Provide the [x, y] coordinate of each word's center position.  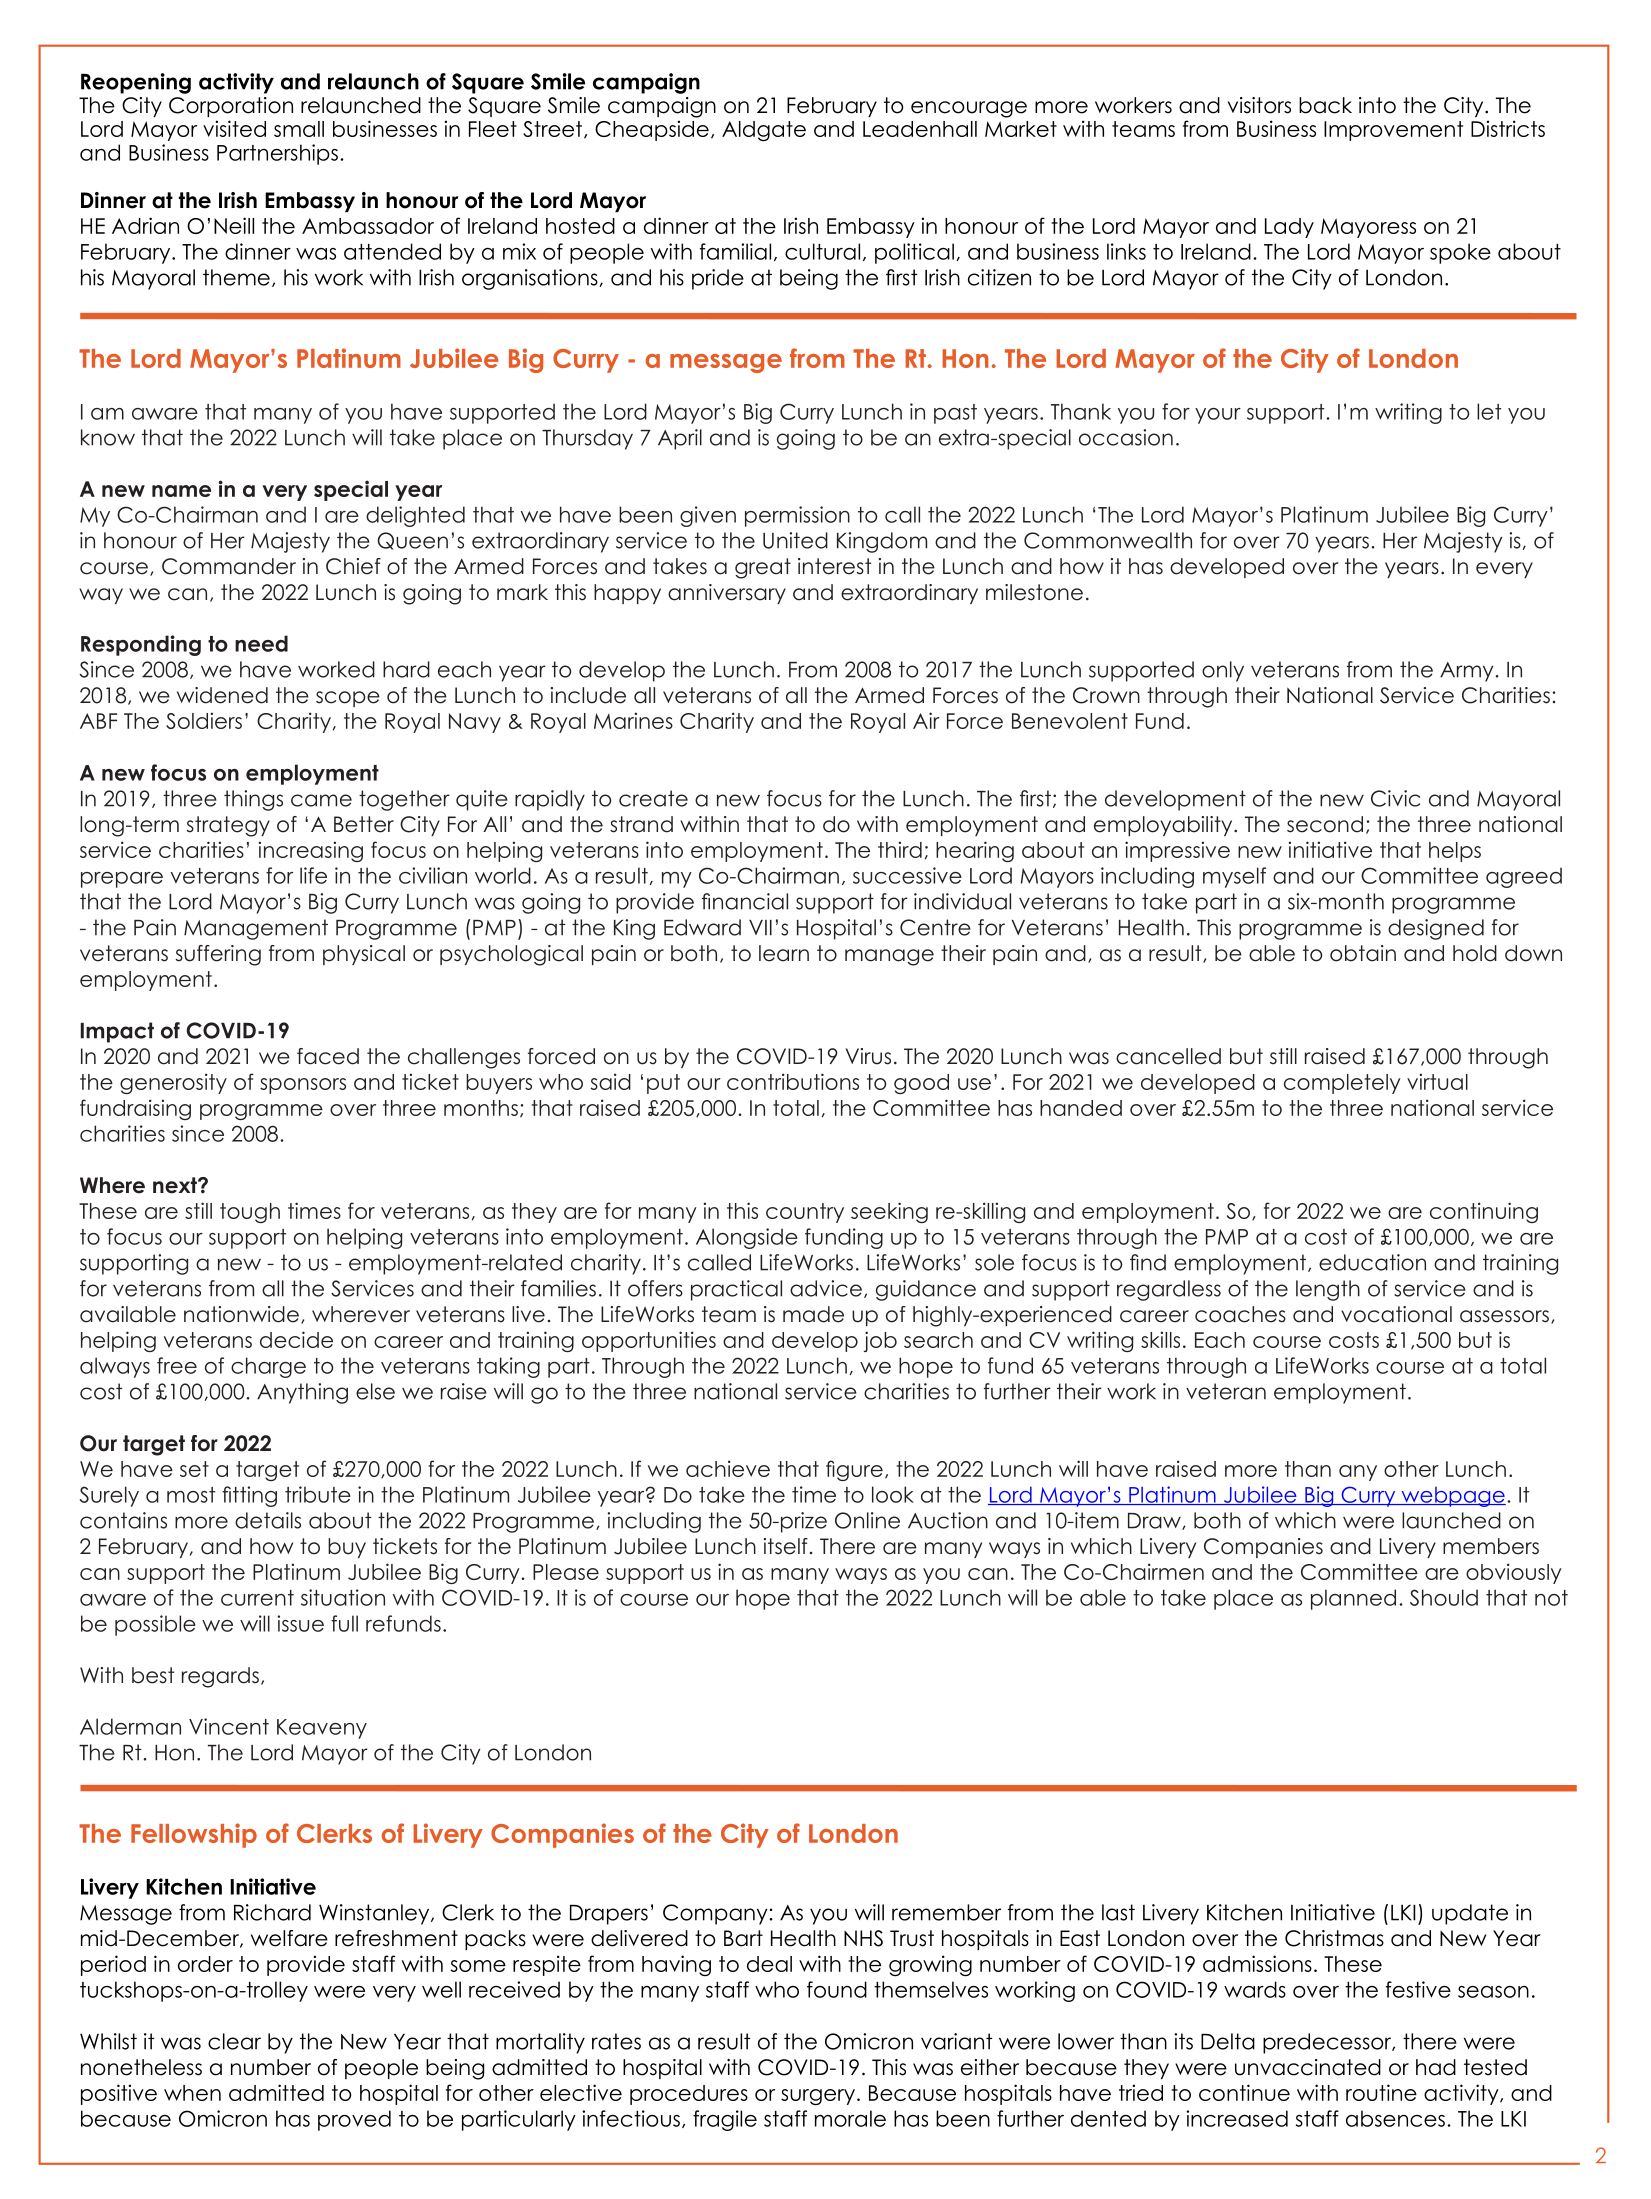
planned [1353, 1599]
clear [234, 2041]
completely [1342, 1084]
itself [786, 1546]
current [257, 1598]
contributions [793, 1081]
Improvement [1393, 131]
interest [834, 566]
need [261, 643]
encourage [969, 109]
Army [1466, 672]
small [299, 129]
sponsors [303, 1086]
